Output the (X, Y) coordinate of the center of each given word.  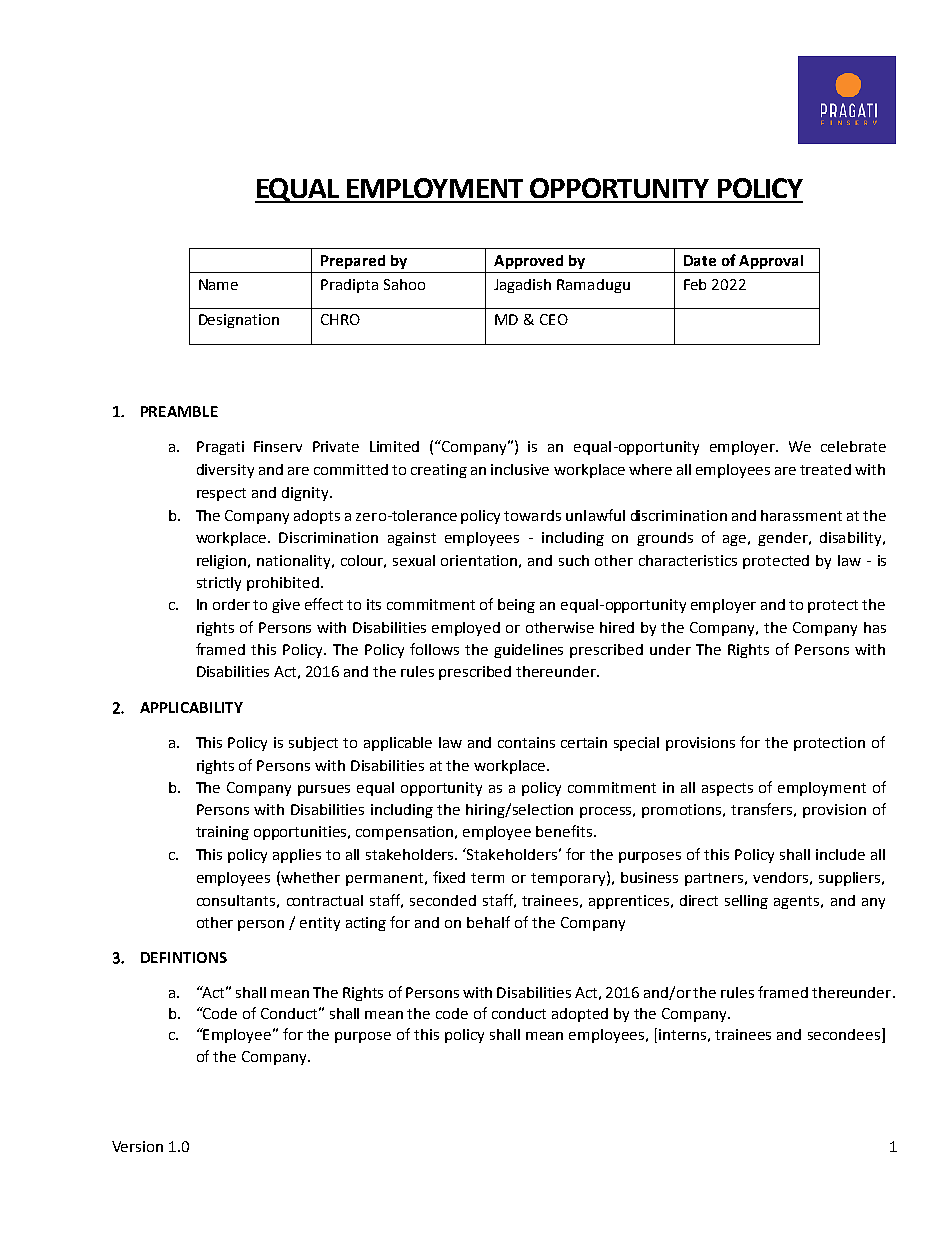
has (875, 627)
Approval (771, 262)
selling (746, 902)
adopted (580, 1015)
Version (137, 1146)
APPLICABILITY (191, 707)
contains (526, 742)
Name (218, 284)
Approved (528, 262)
